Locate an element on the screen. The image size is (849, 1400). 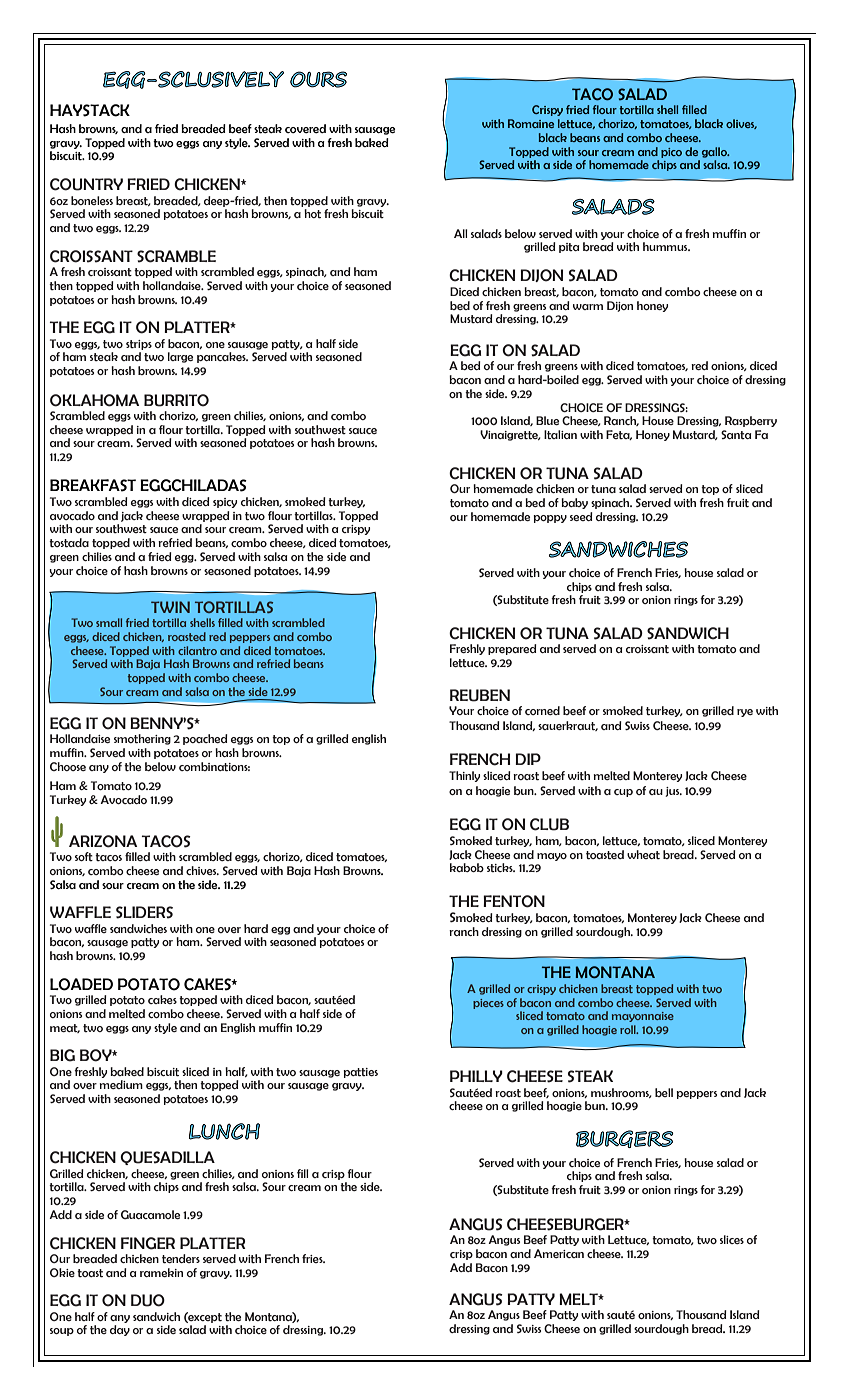
jus is located at coordinates (673, 792).
